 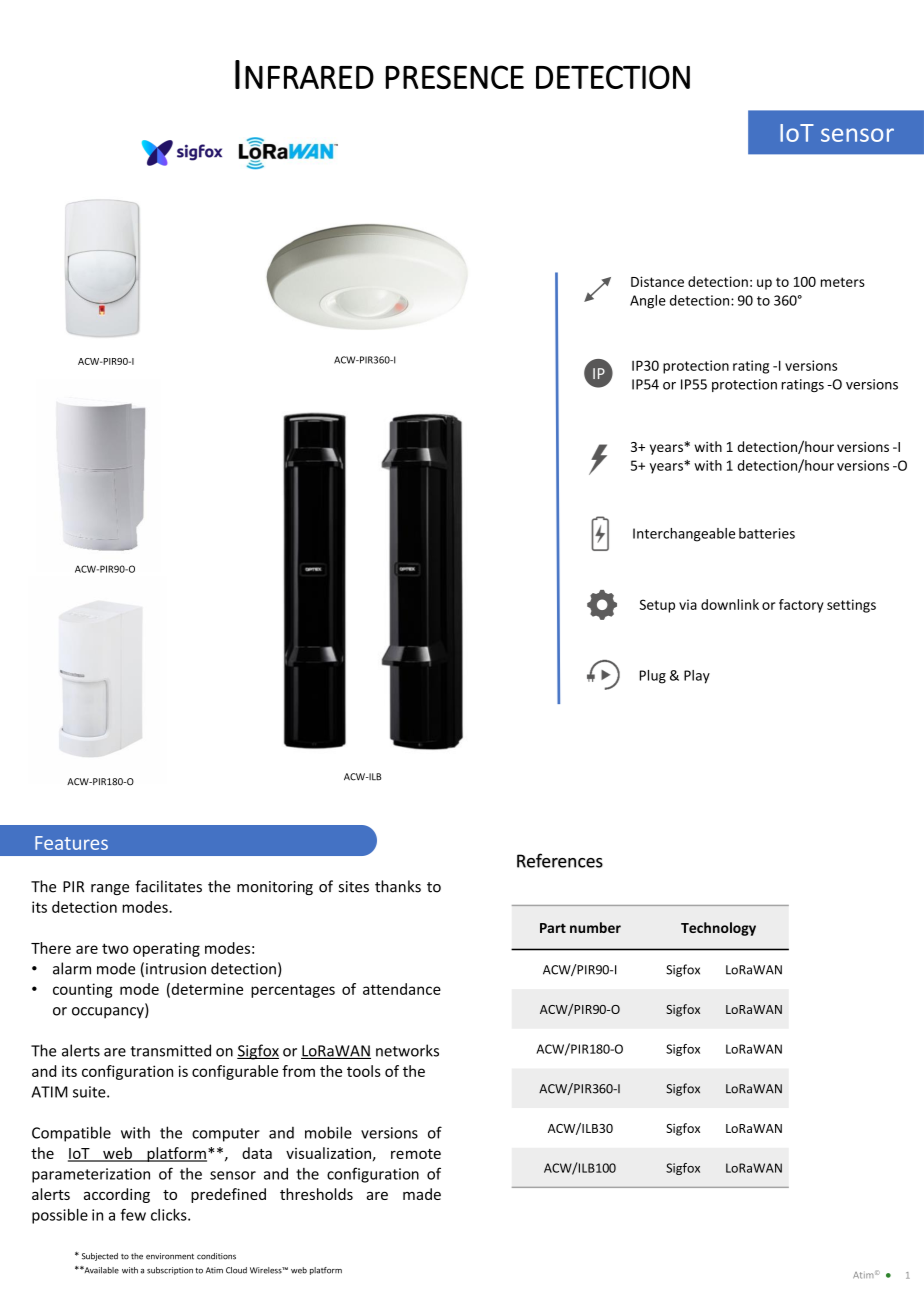 I want to click on made, so click(x=422, y=1194).
